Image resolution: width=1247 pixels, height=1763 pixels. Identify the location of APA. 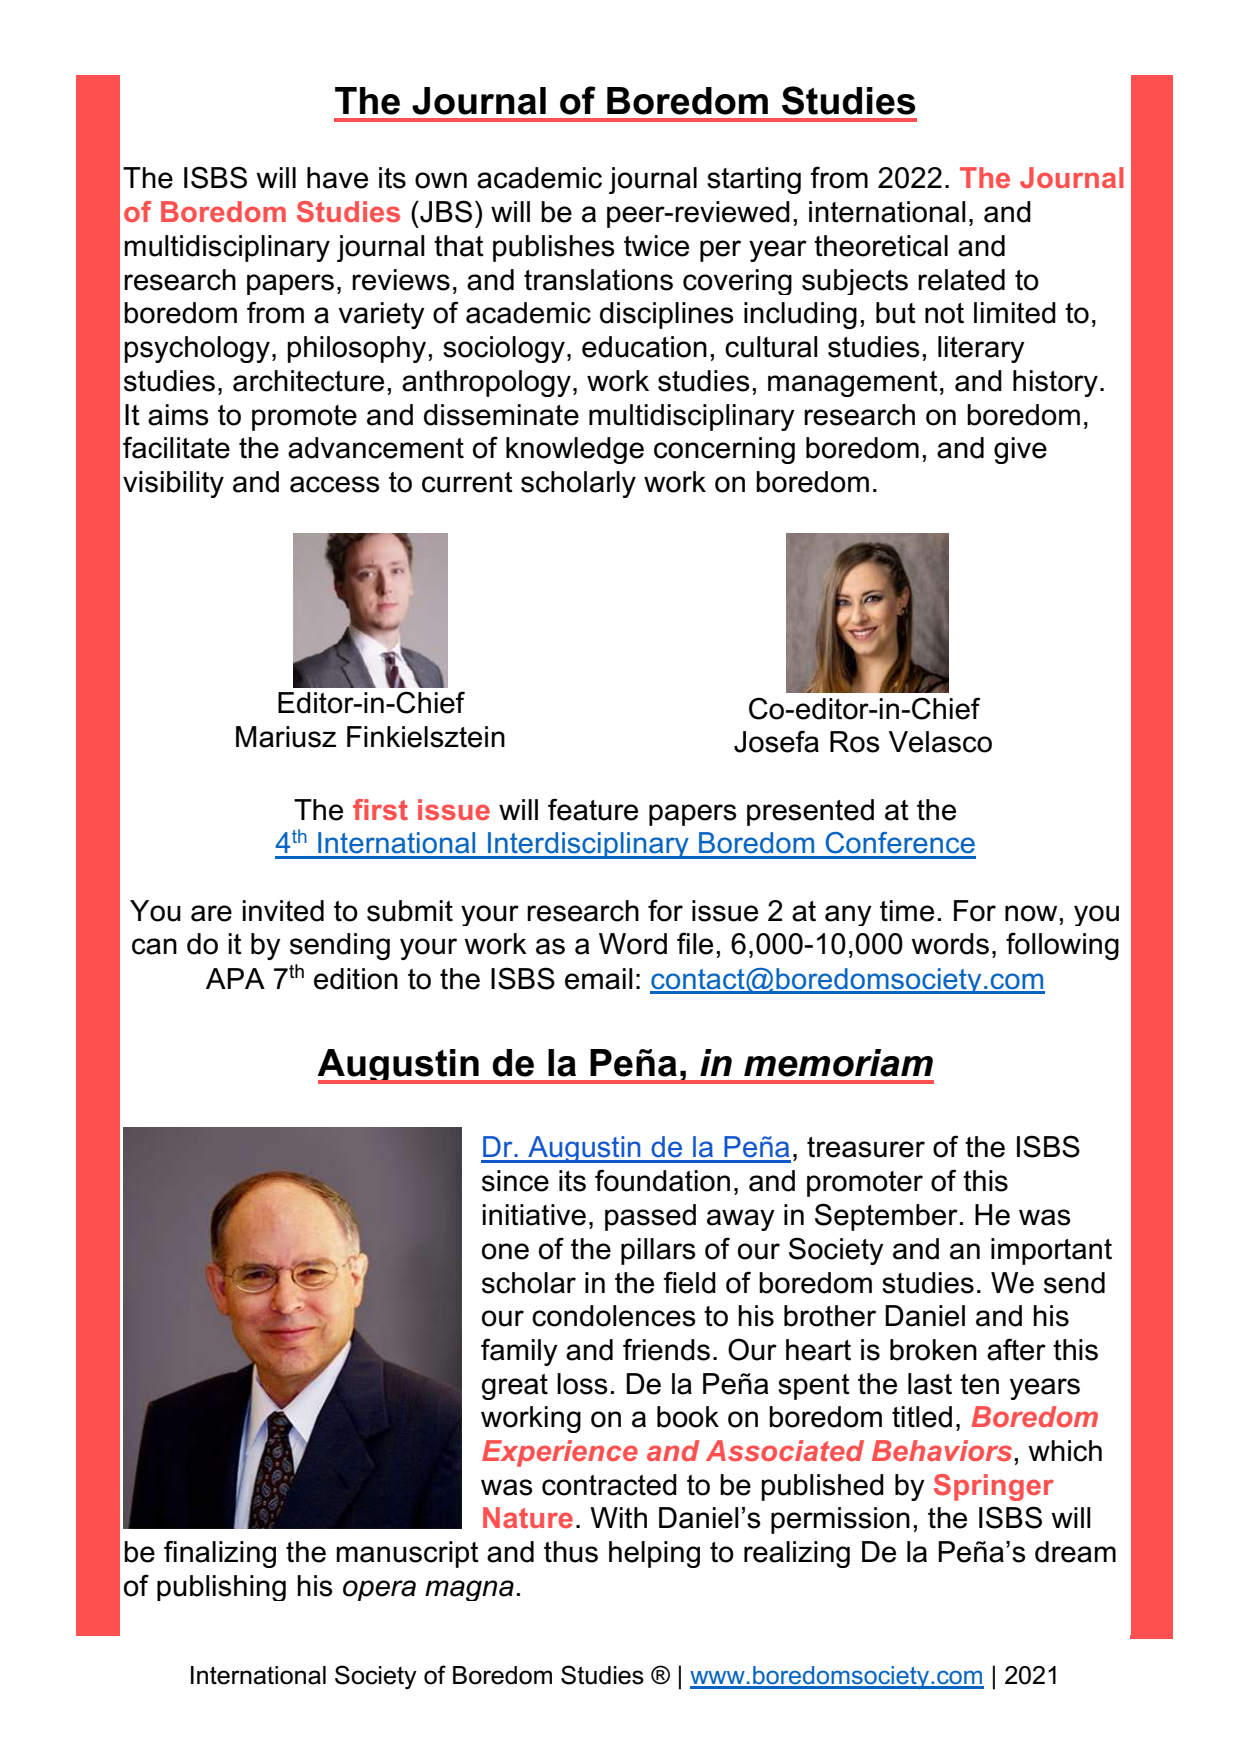
(235, 978).
